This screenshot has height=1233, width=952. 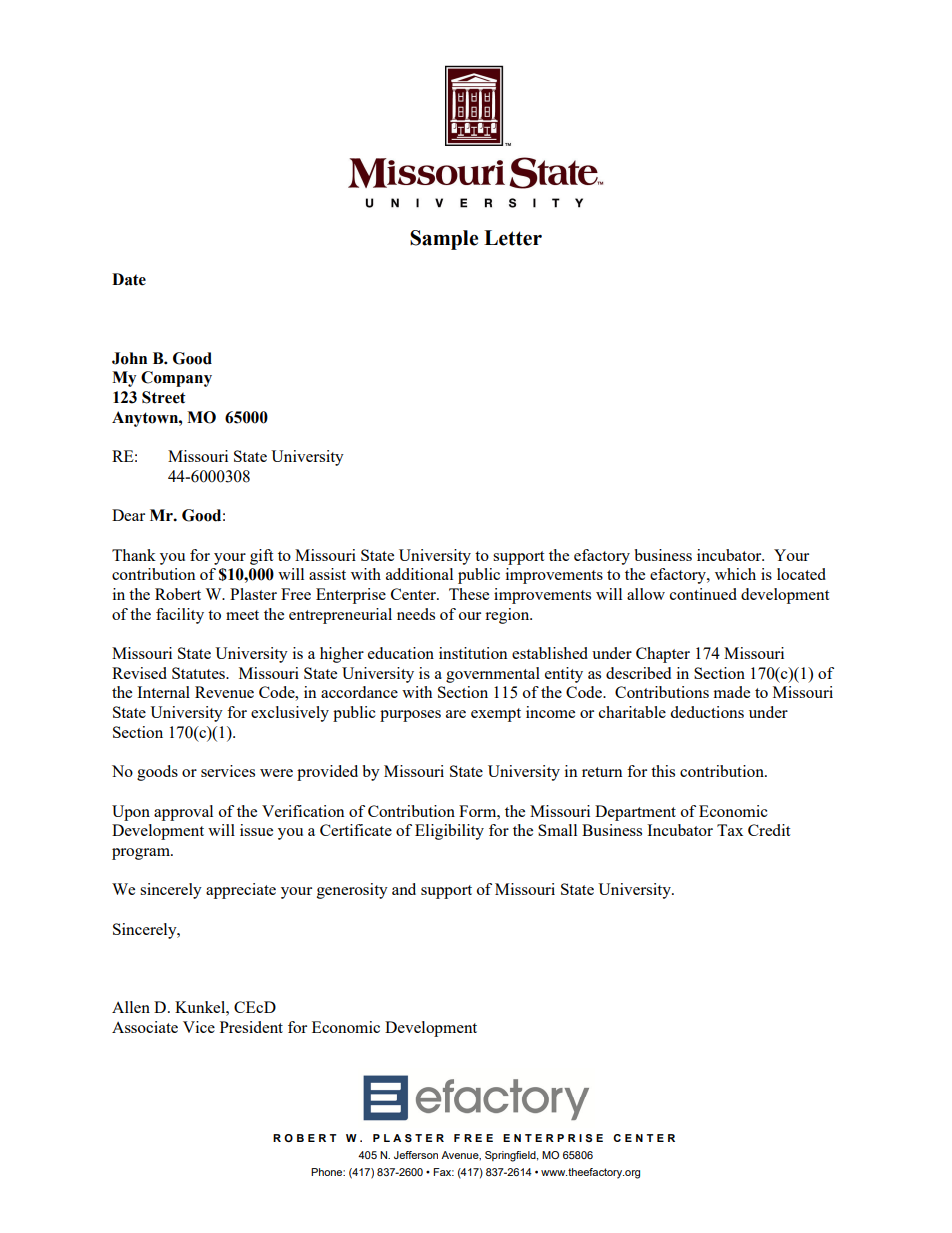 I want to click on Letter, so click(x=513, y=238).
